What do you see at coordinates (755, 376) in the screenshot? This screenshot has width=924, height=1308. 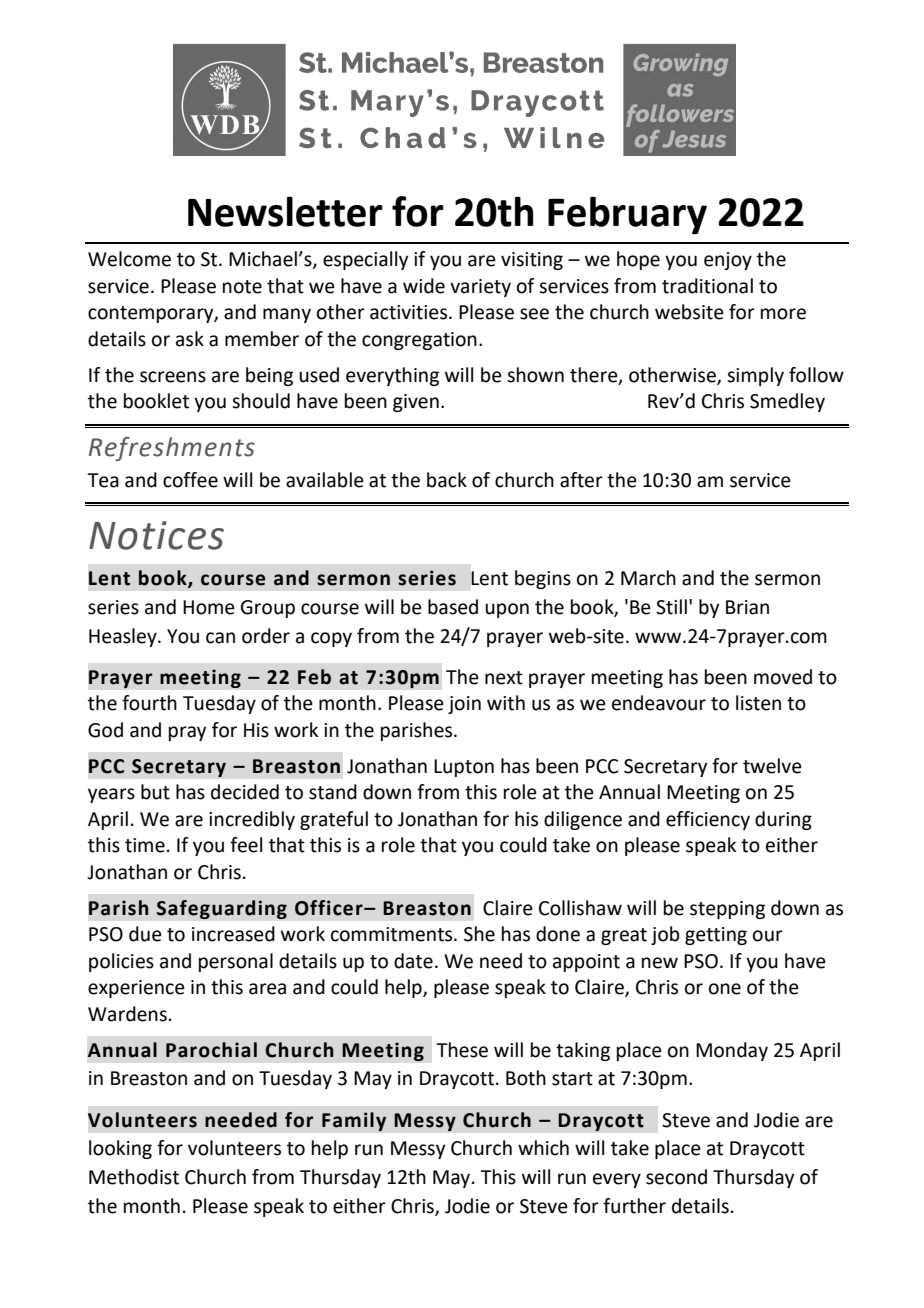 I see `simply` at bounding box center [755, 376].
